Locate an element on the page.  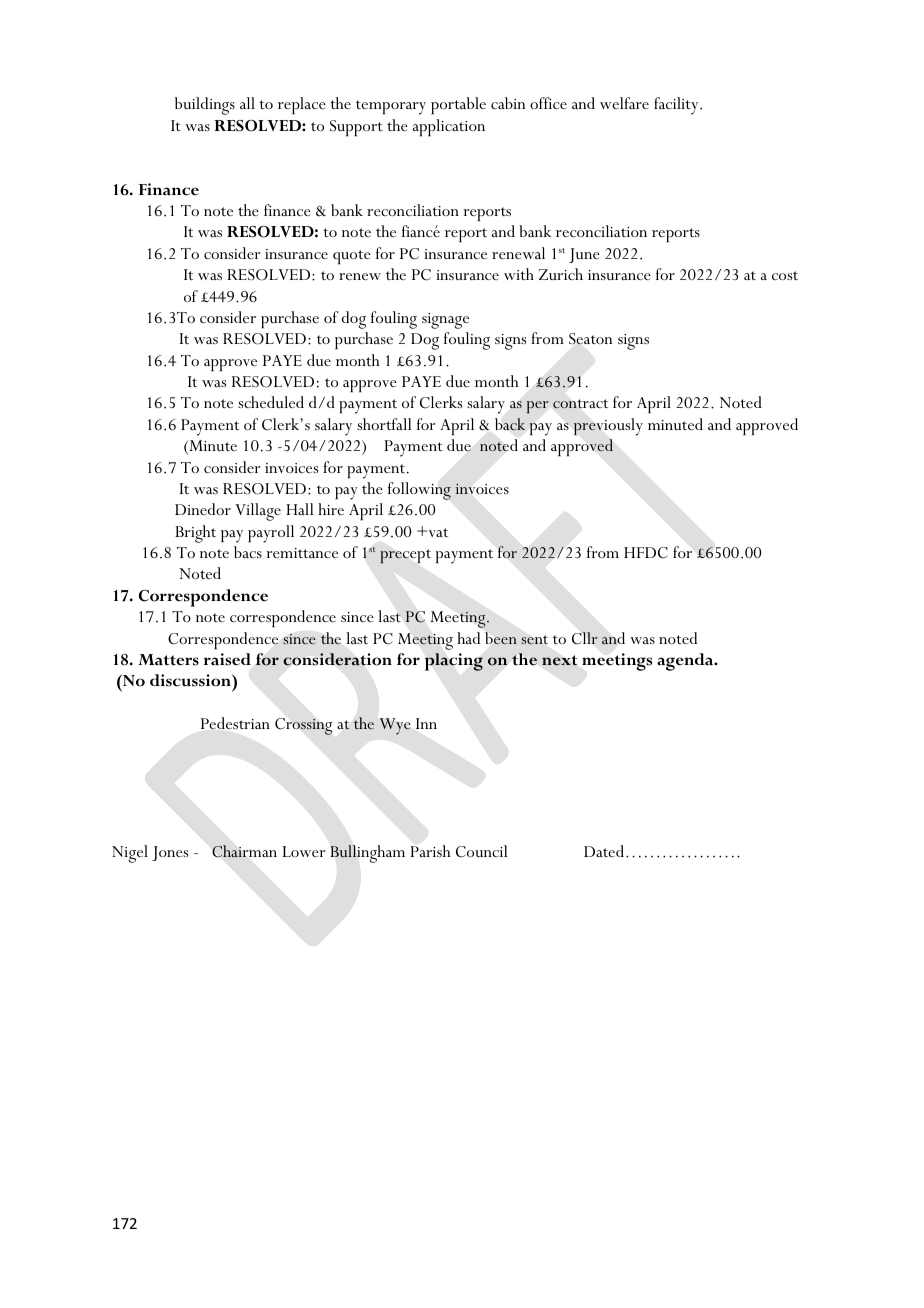
Council is located at coordinates (482, 851).
